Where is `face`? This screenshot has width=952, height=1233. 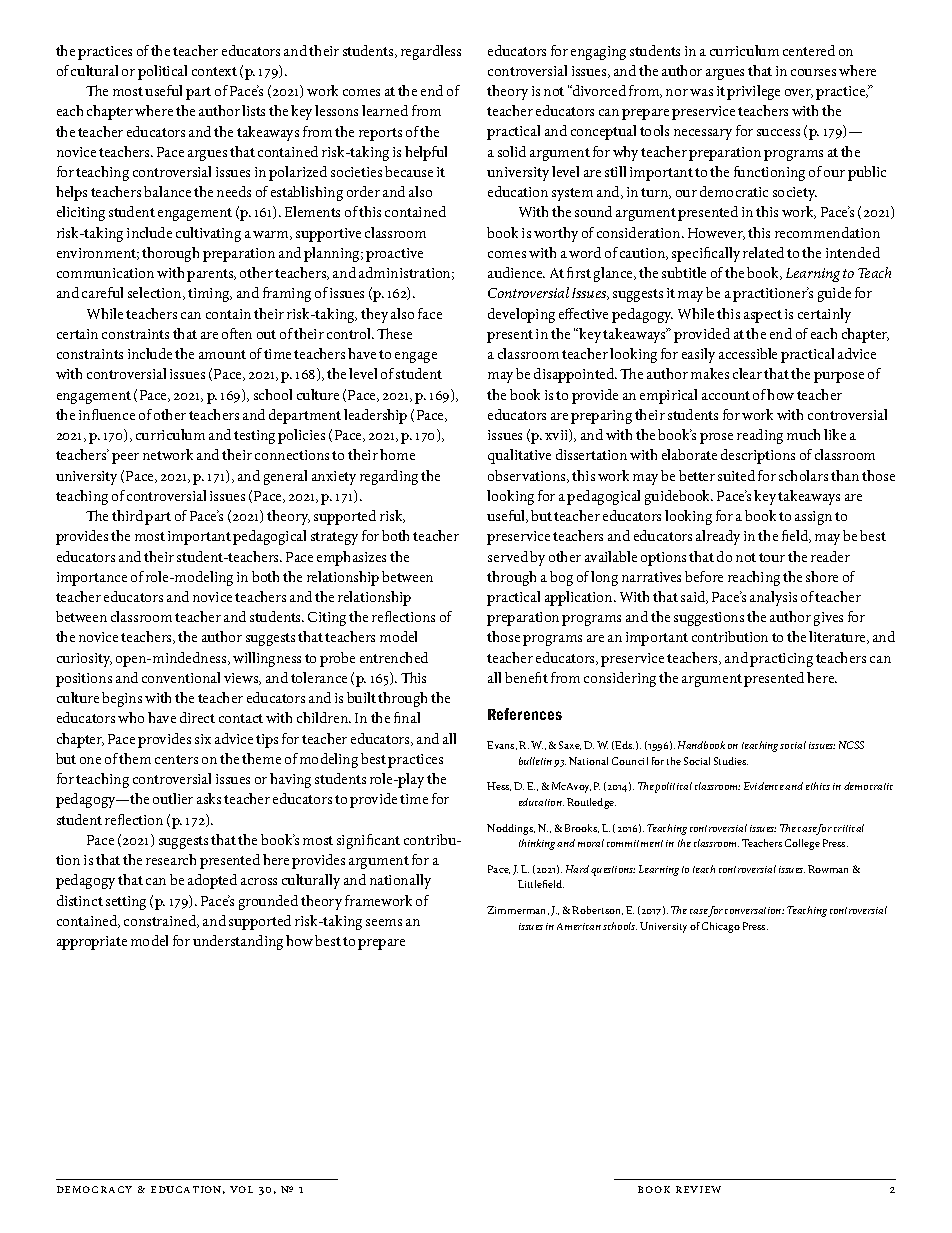
face is located at coordinates (430, 313).
